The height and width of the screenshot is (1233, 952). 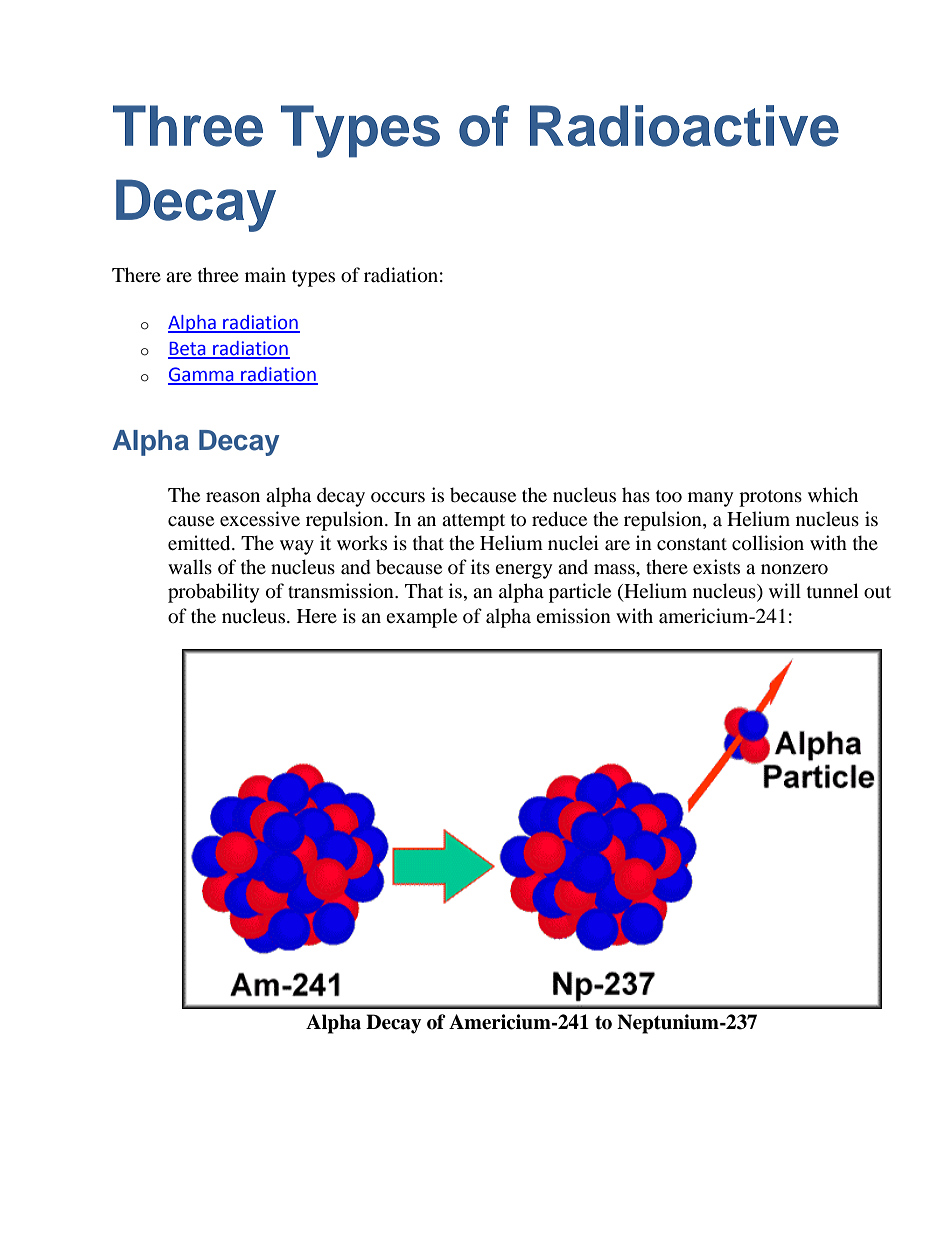 I want to click on many, so click(x=710, y=499).
